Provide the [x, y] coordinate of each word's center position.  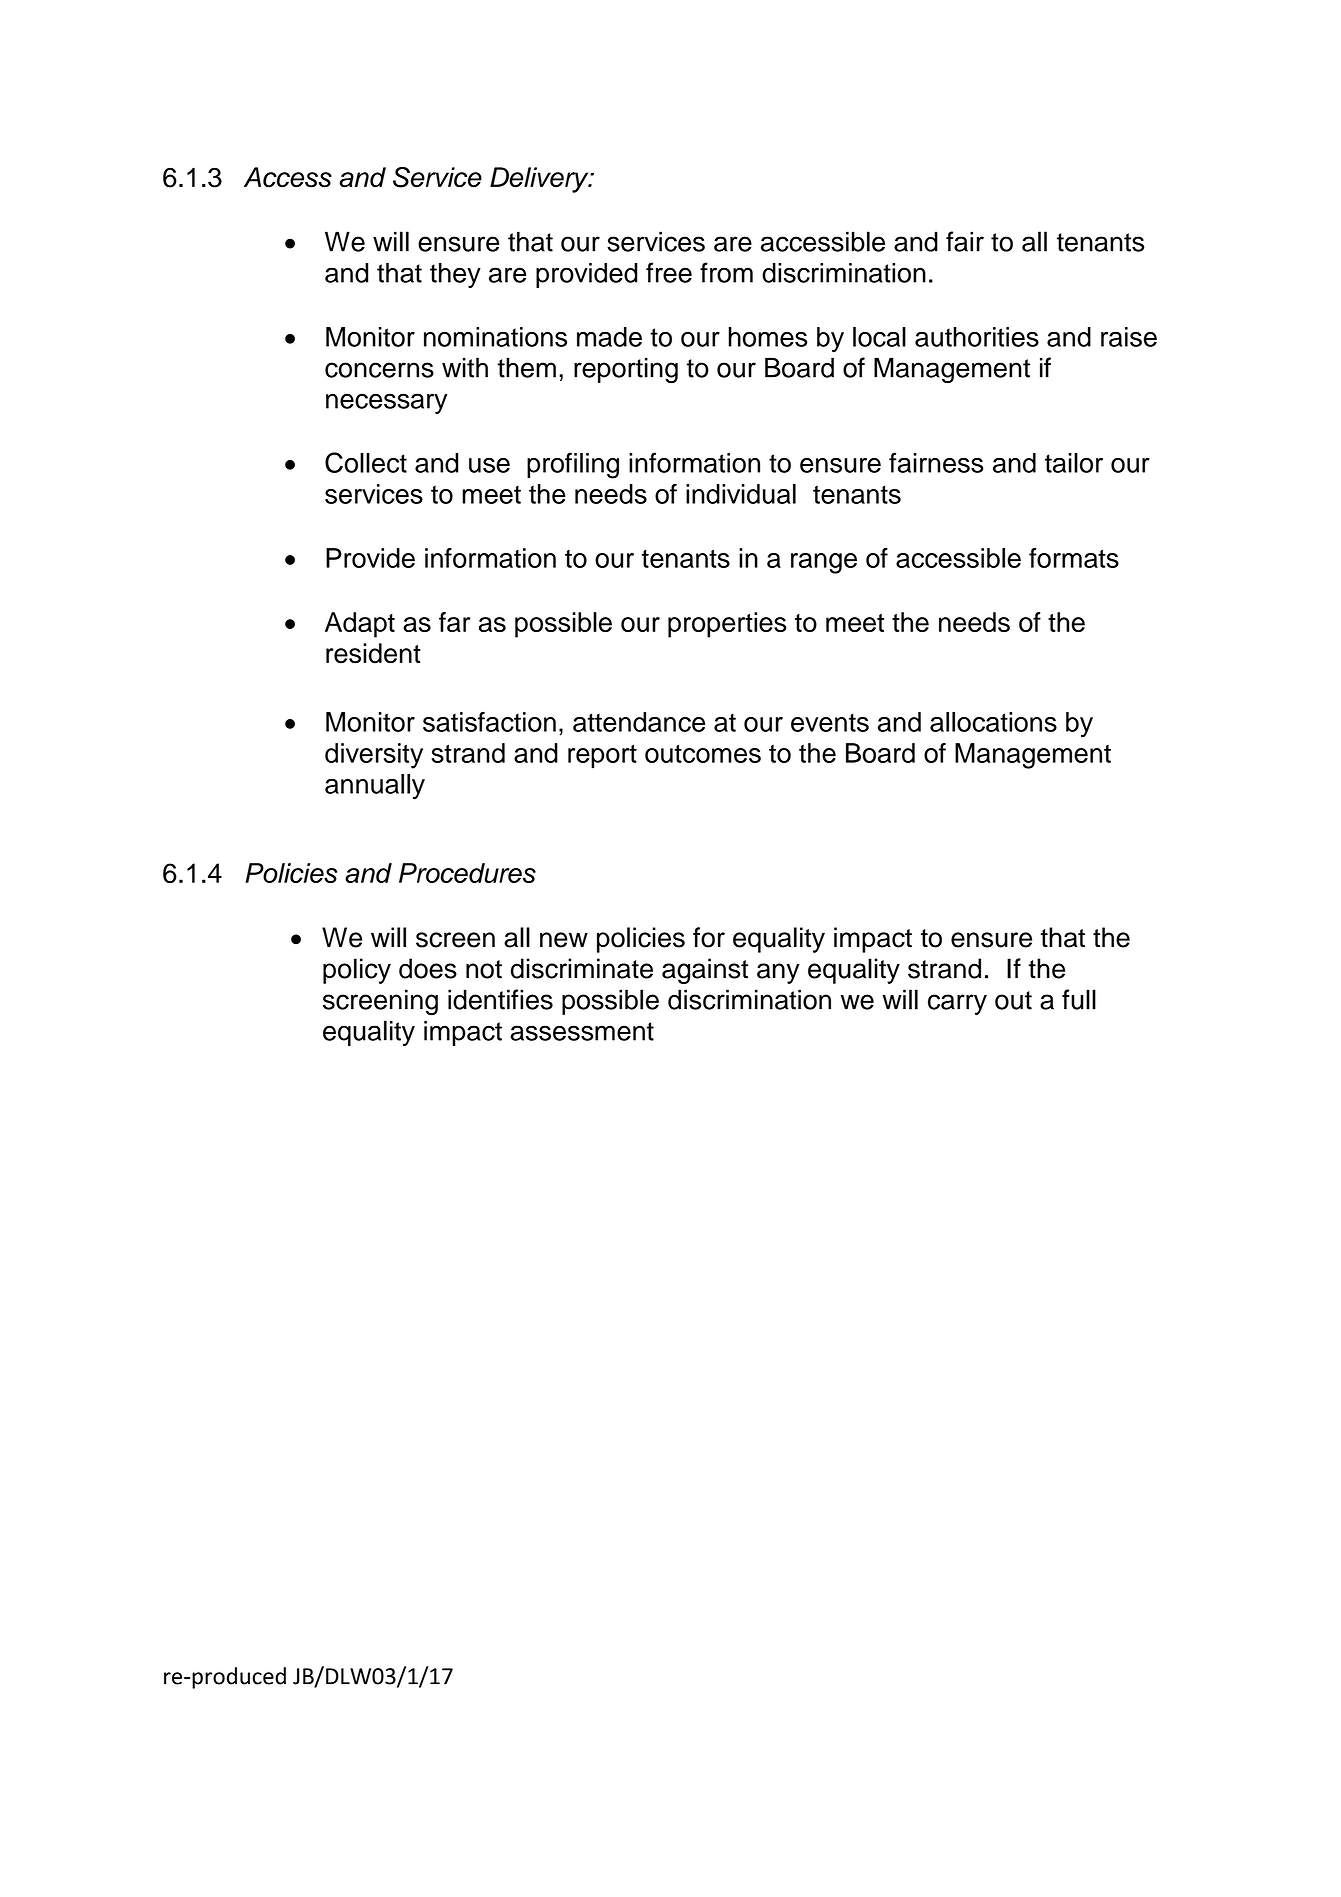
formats [1074, 558]
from [726, 272]
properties [727, 625]
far [455, 622]
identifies [500, 999]
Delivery [540, 180]
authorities [977, 337]
